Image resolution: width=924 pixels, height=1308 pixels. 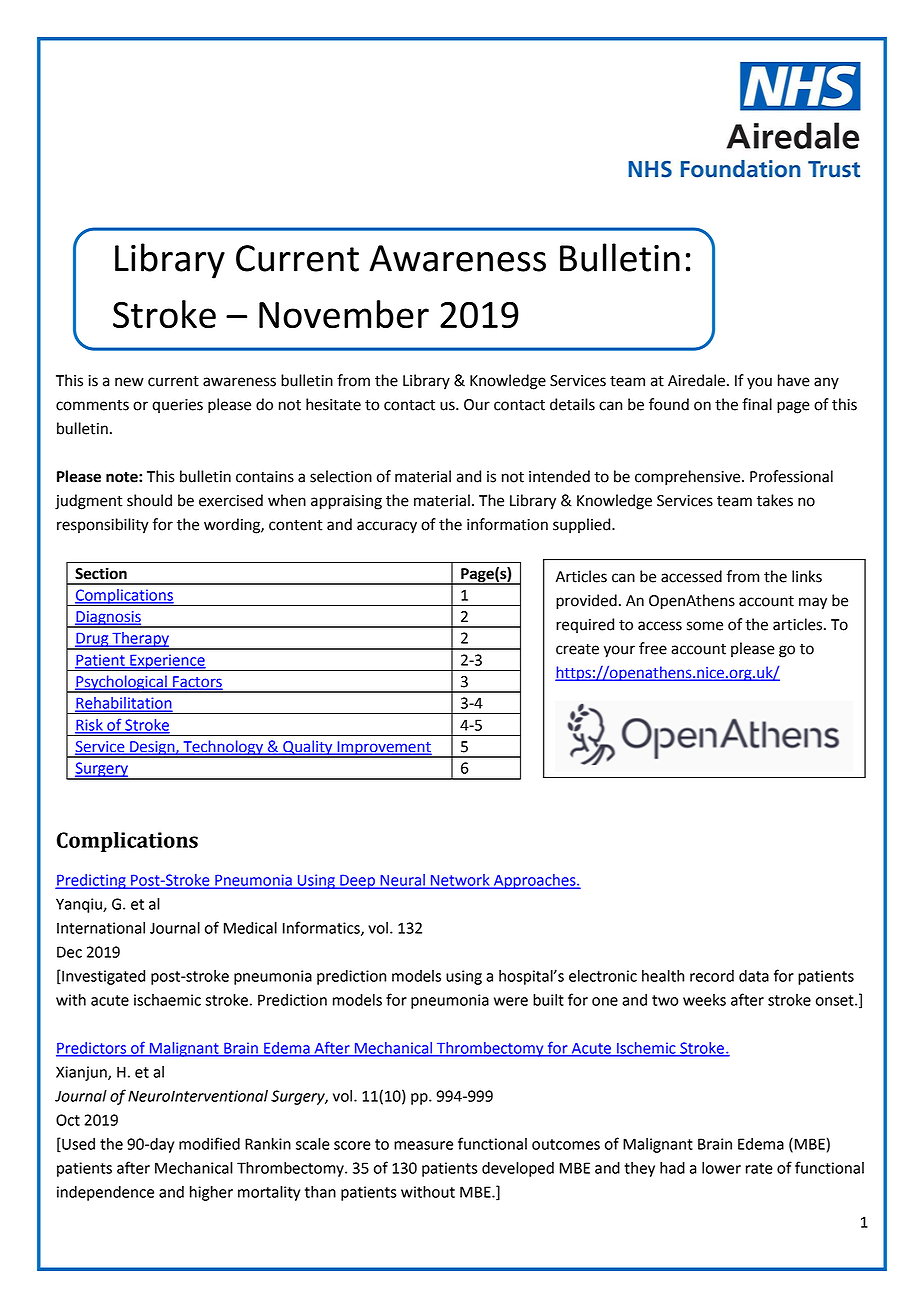 I want to click on Risk, so click(x=90, y=726).
